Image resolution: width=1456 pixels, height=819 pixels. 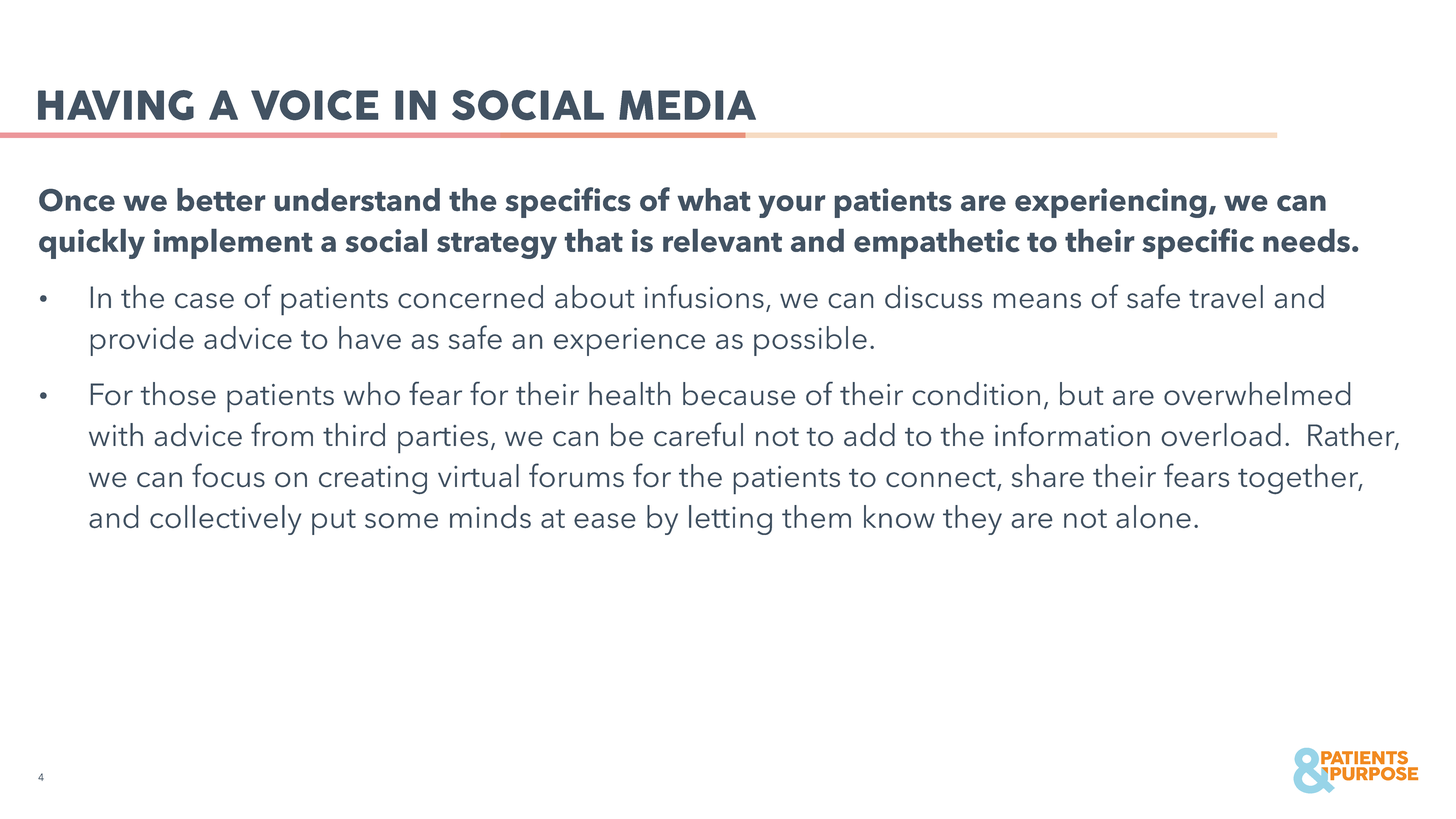 What do you see at coordinates (704, 296) in the screenshot?
I see `infusions` at bounding box center [704, 296].
